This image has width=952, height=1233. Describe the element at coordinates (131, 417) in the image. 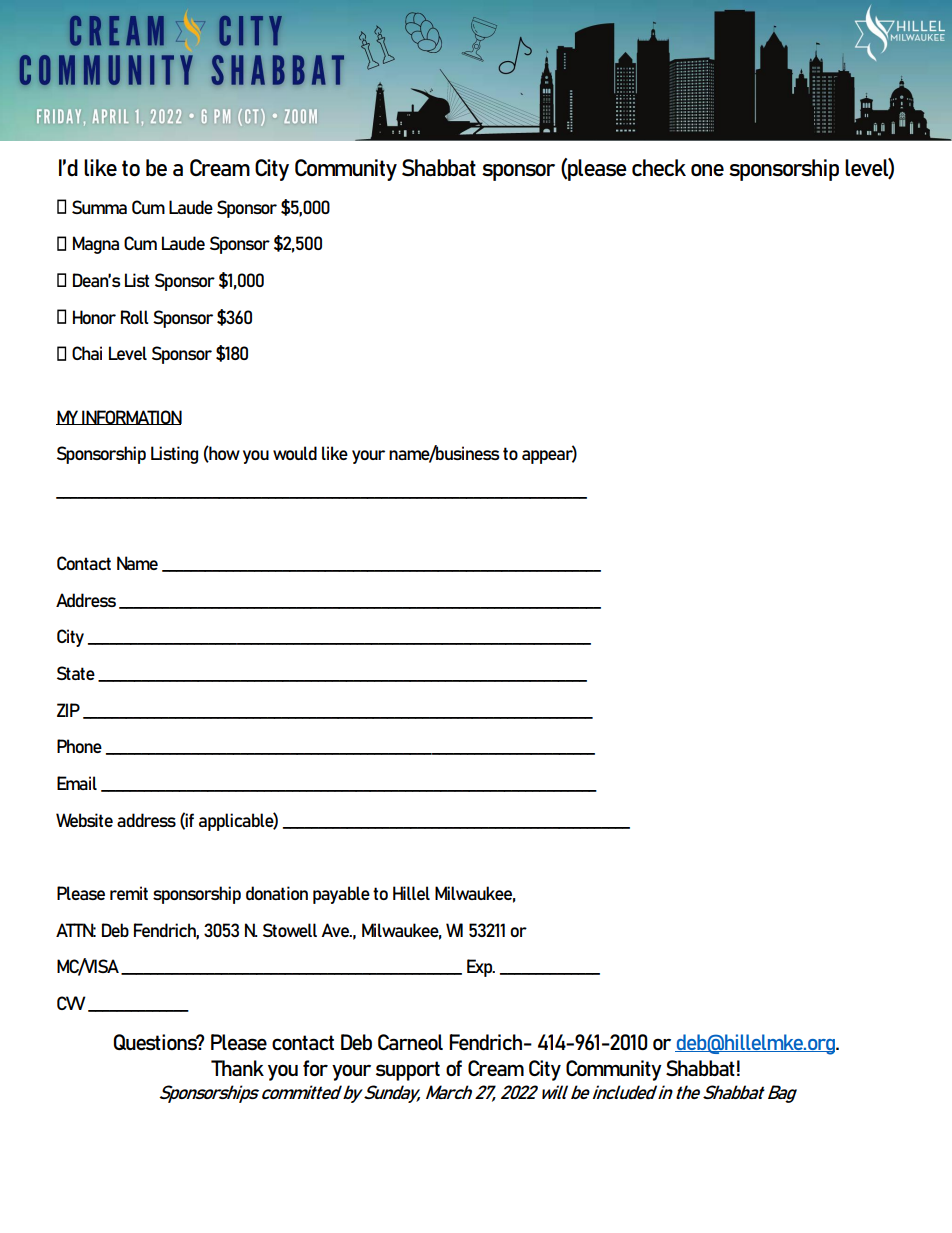

I see `INFORMATION` at that location.
